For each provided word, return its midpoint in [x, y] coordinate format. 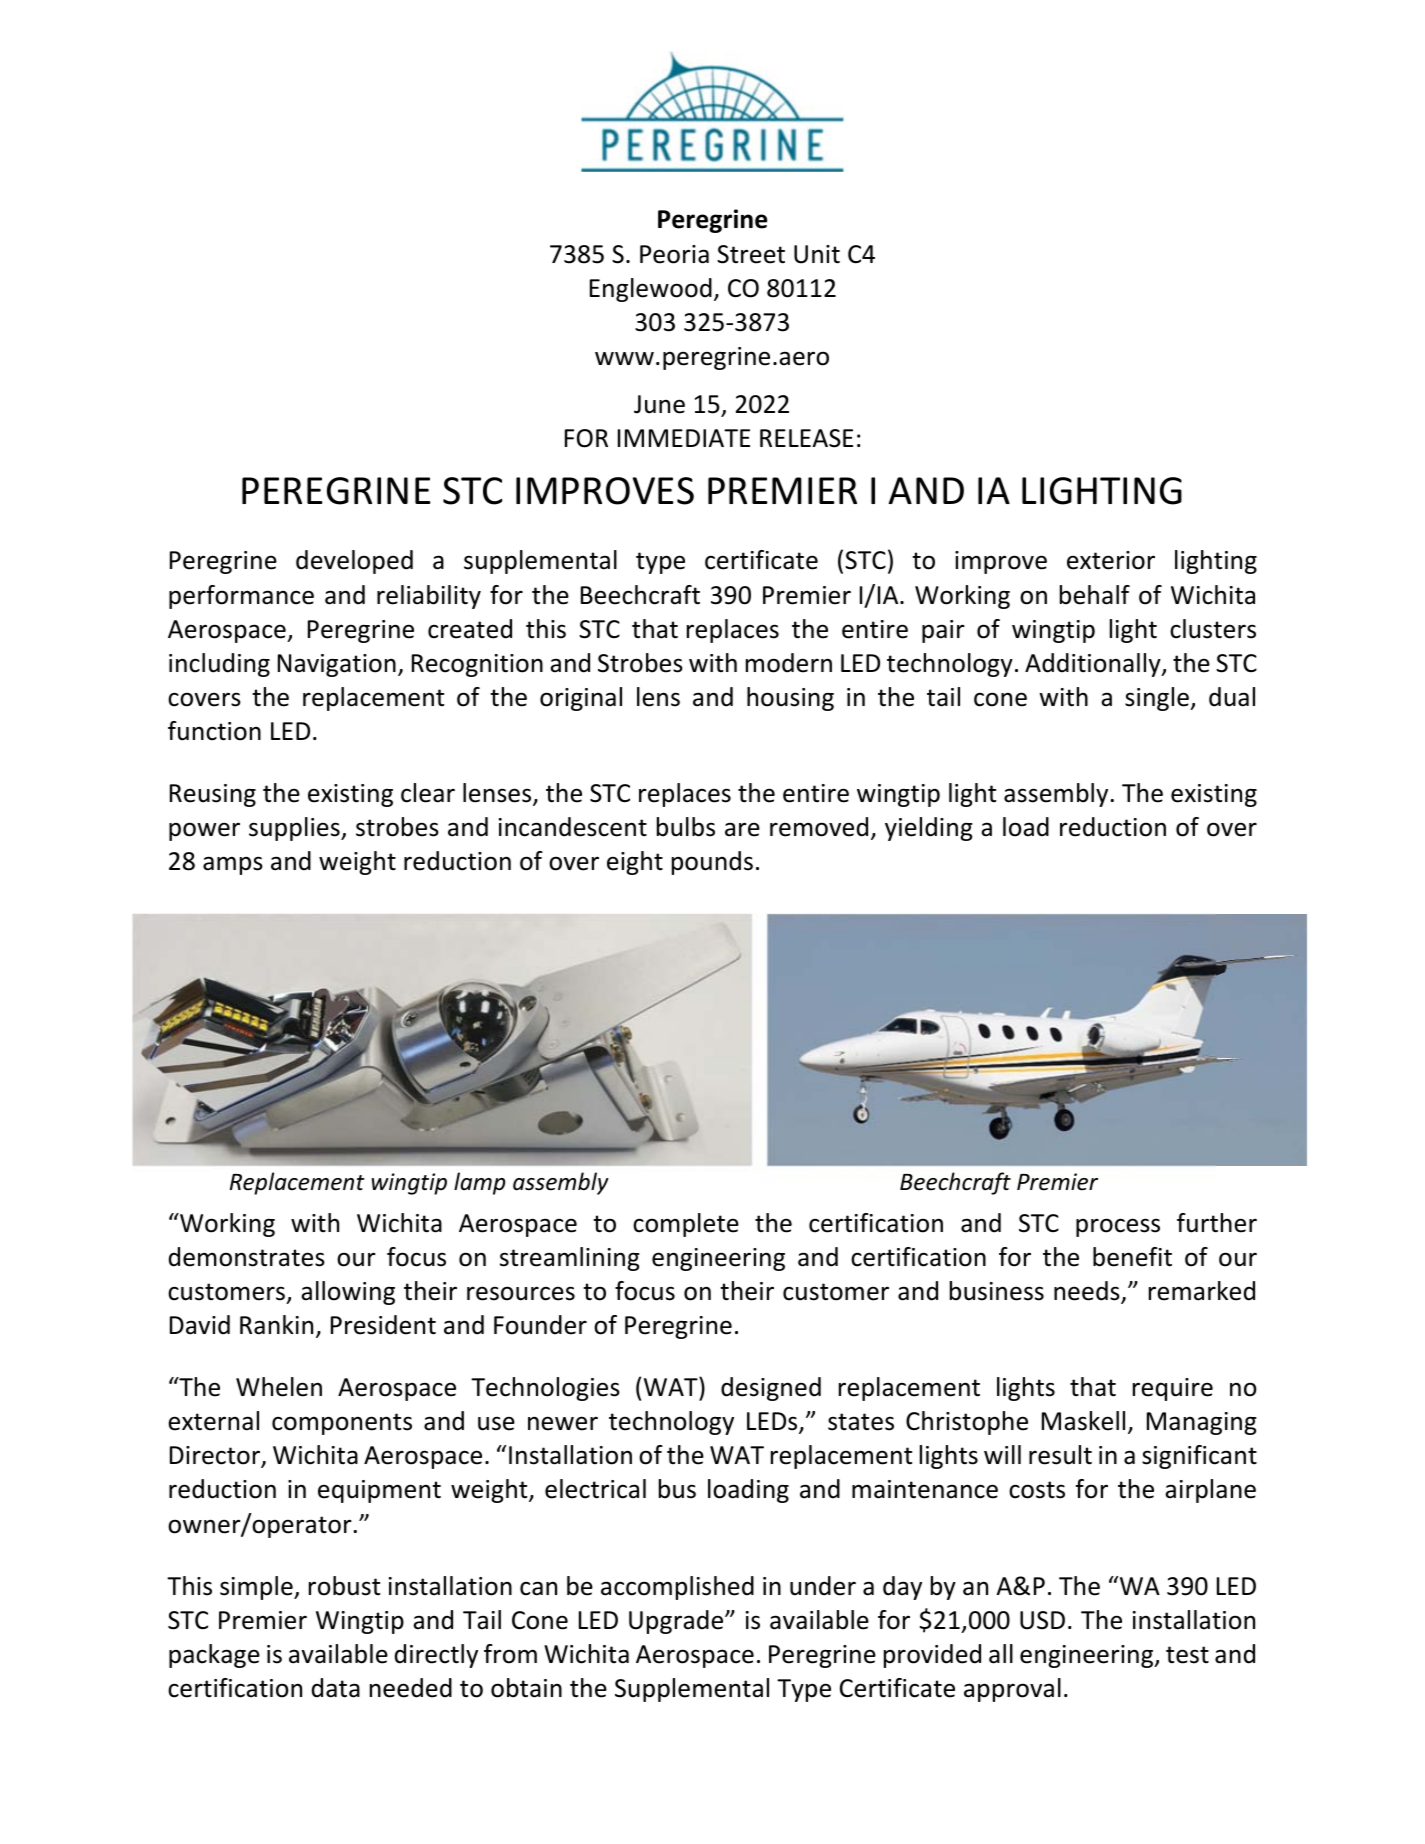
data [336, 1688]
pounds [712, 863]
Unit [817, 254]
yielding [929, 829]
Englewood [651, 290]
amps [233, 865]
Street [751, 254]
